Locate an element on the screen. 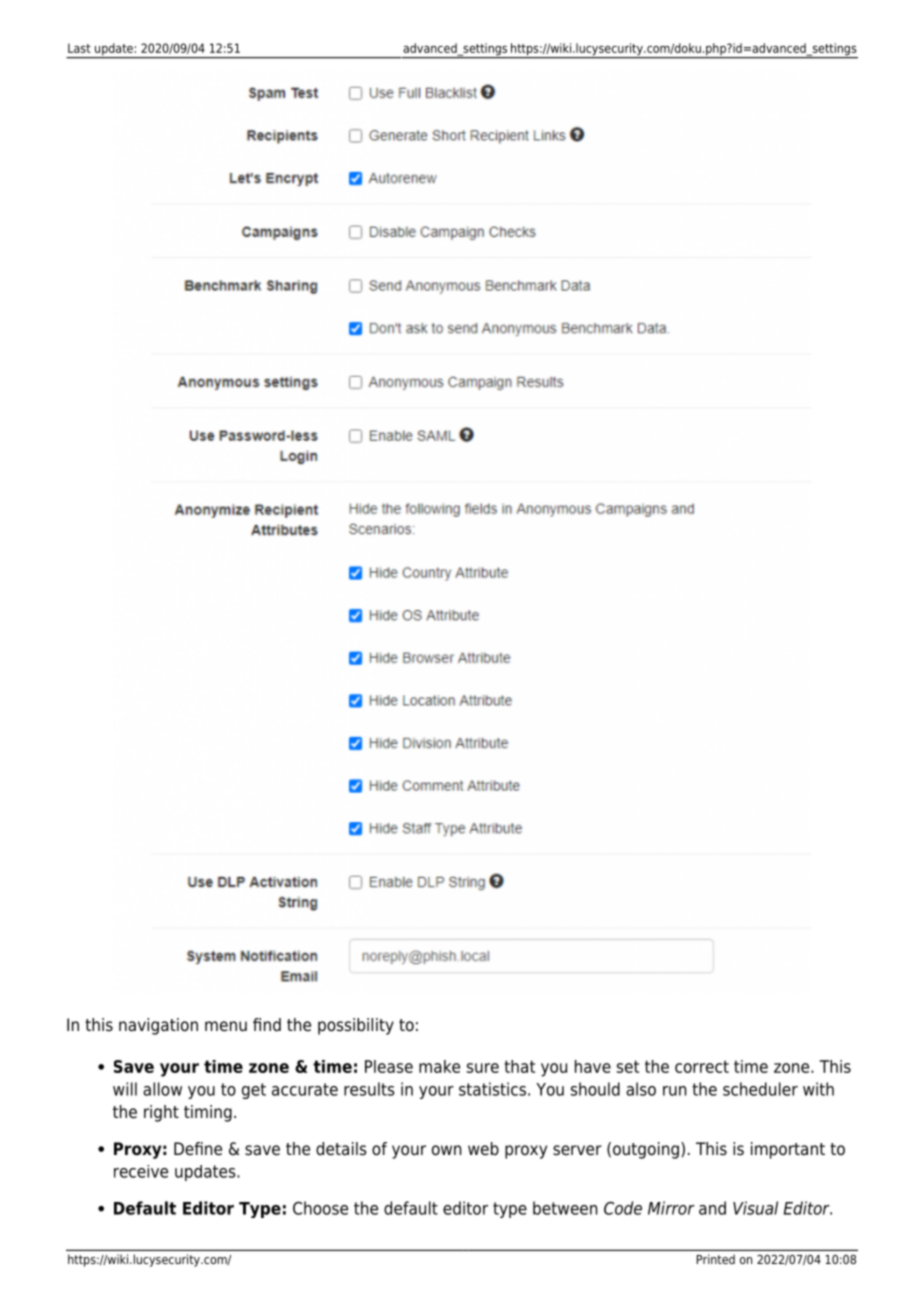  navigation is located at coordinates (158, 1026).
